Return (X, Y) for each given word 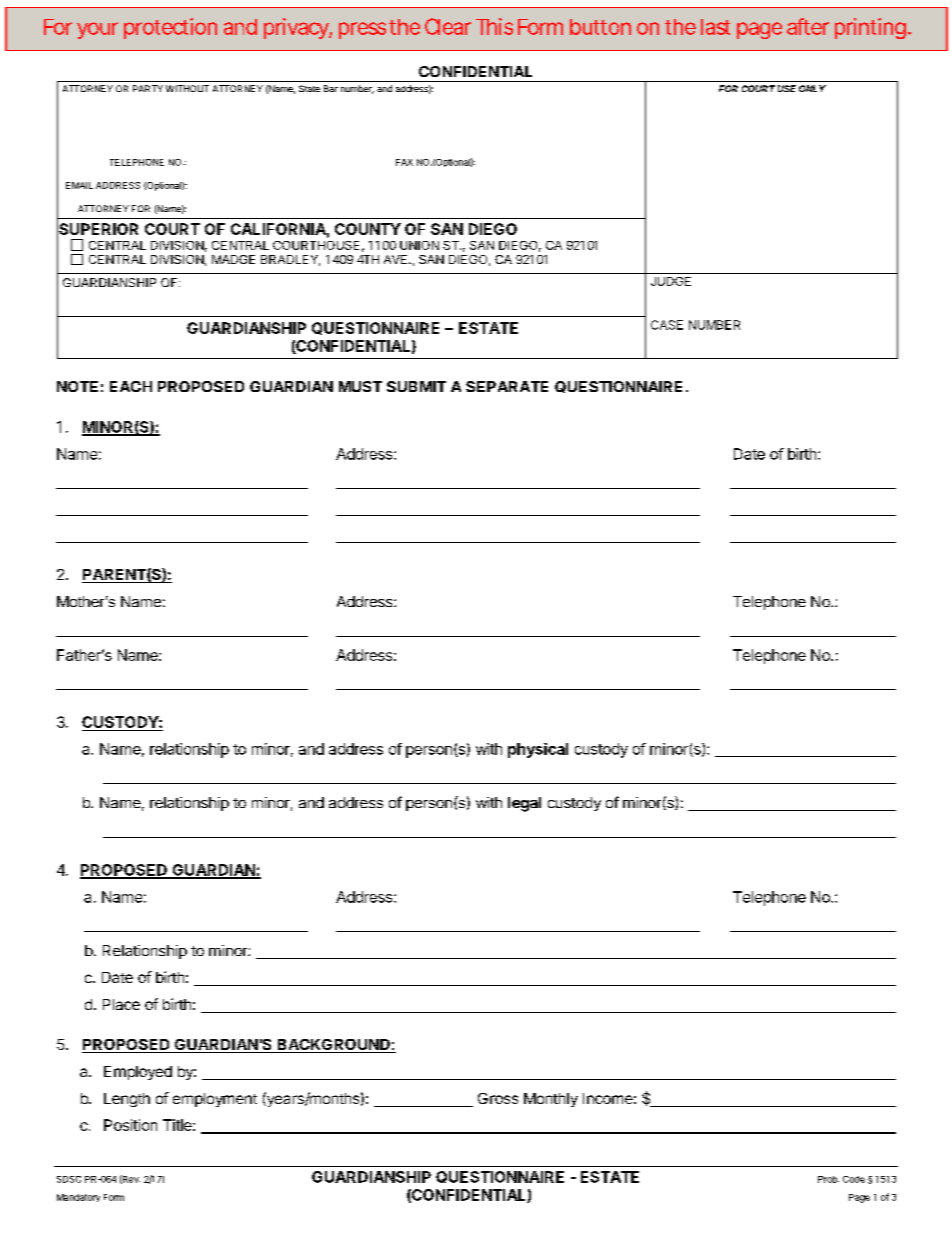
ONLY (812, 88)
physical (538, 750)
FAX (404, 162)
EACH (131, 386)
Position (130, 1125)
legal (524, 804)
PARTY (148, 88)
